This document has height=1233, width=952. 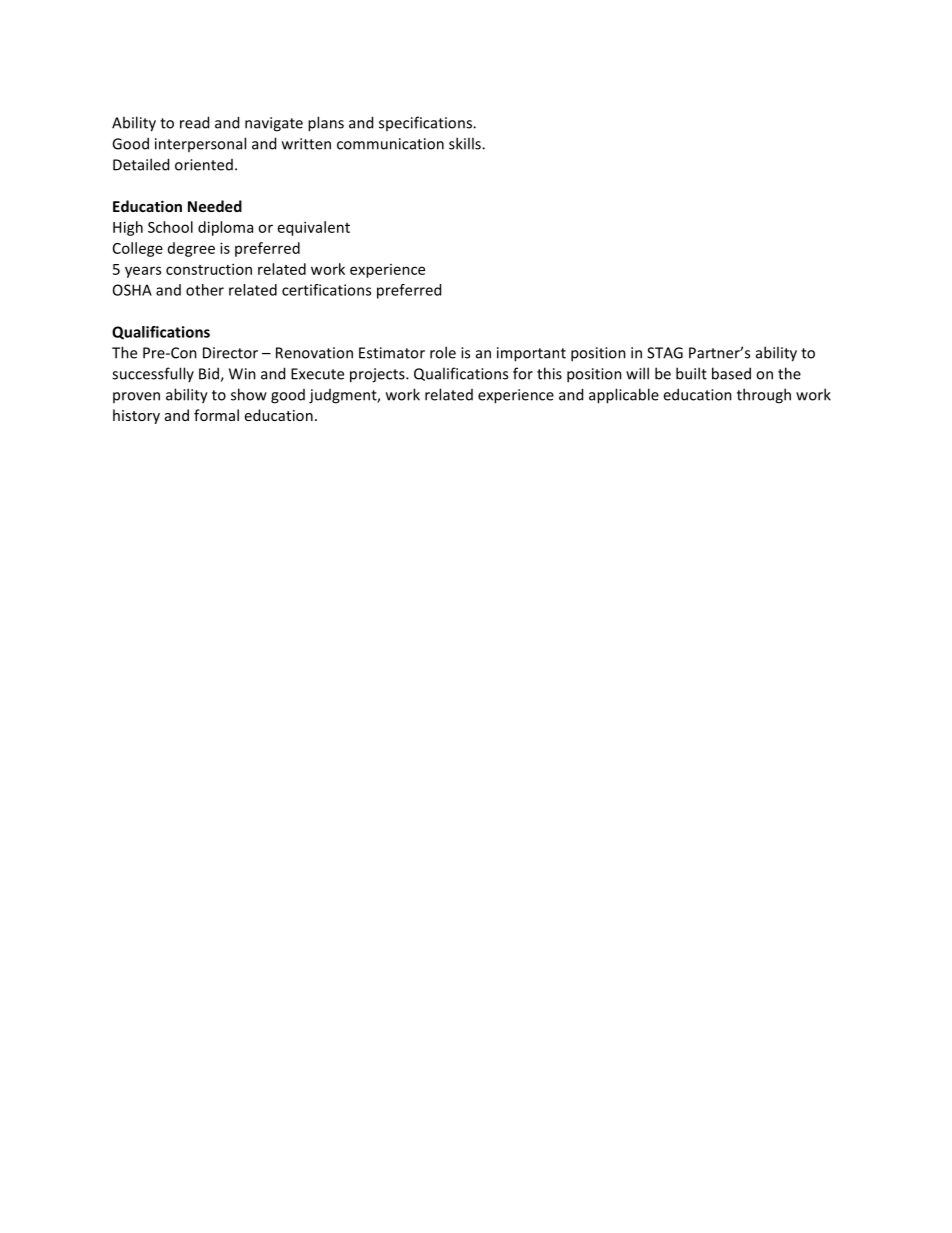 I want to click on construction, so click(x=209, y=269).
